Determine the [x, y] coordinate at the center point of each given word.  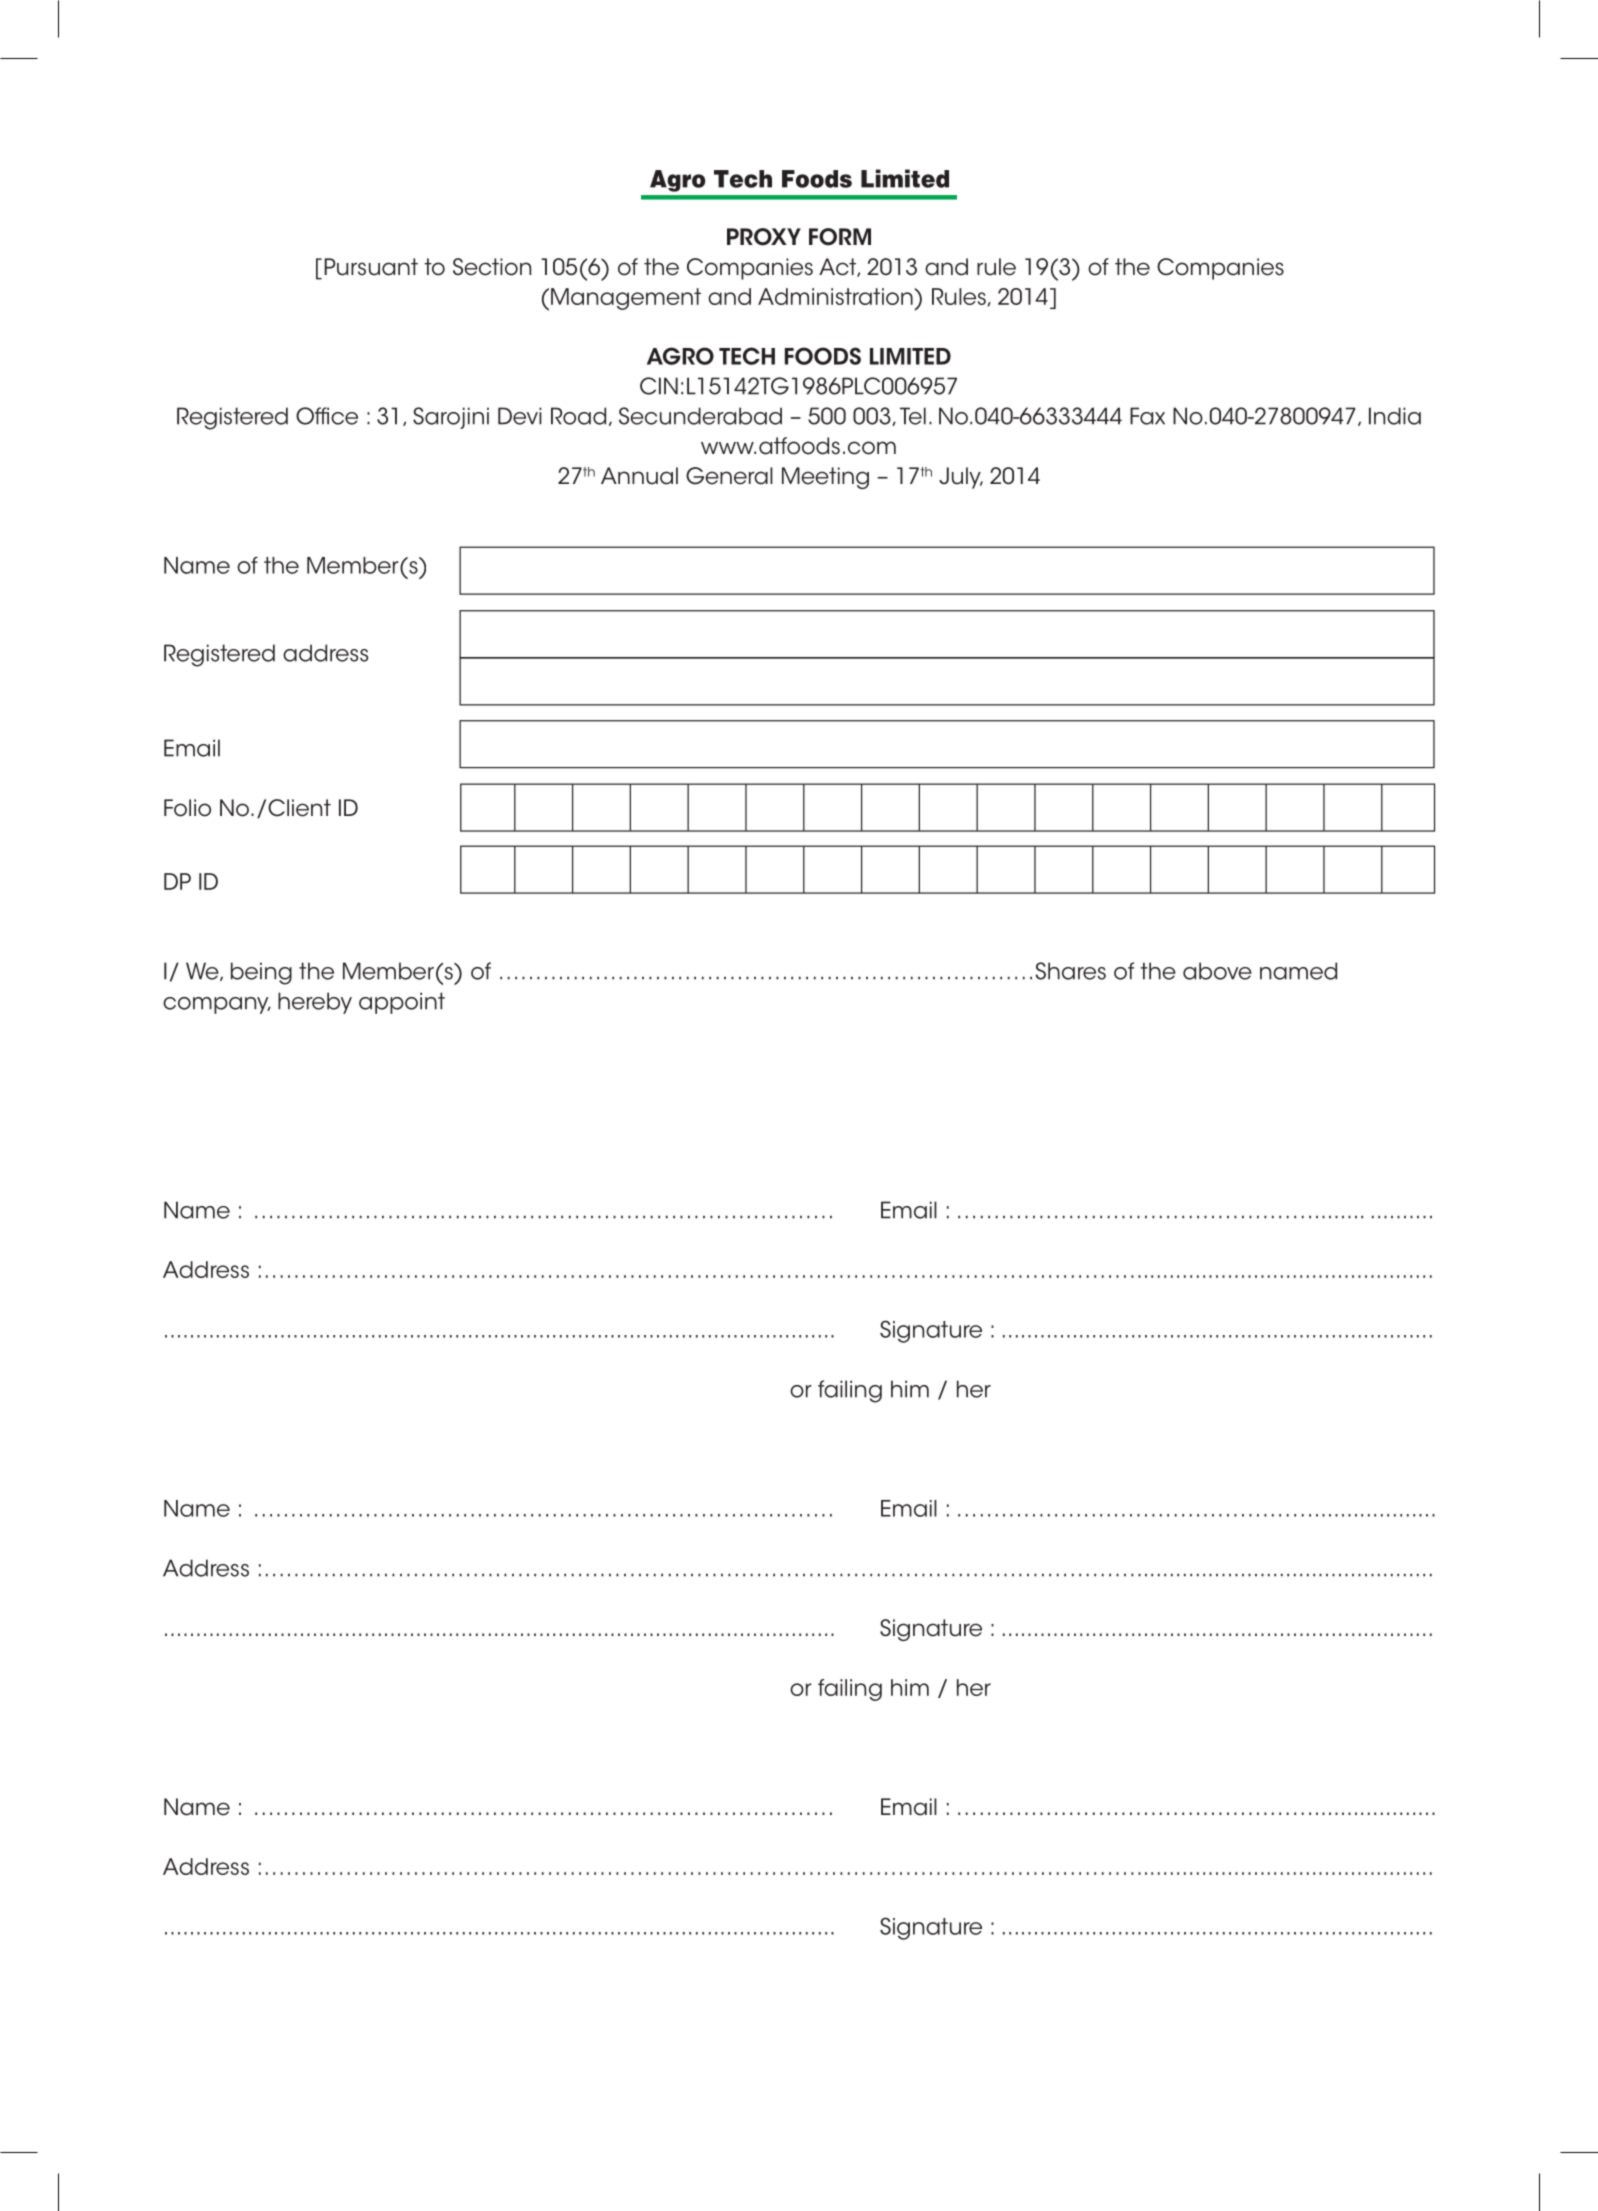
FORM [840, 237]
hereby [315, 1003]
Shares [1071, 971]
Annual [639, 476]
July [961, 478]
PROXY [764, 237]
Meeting [825, 478]
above [1217, 971]
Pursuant [371, 267]
